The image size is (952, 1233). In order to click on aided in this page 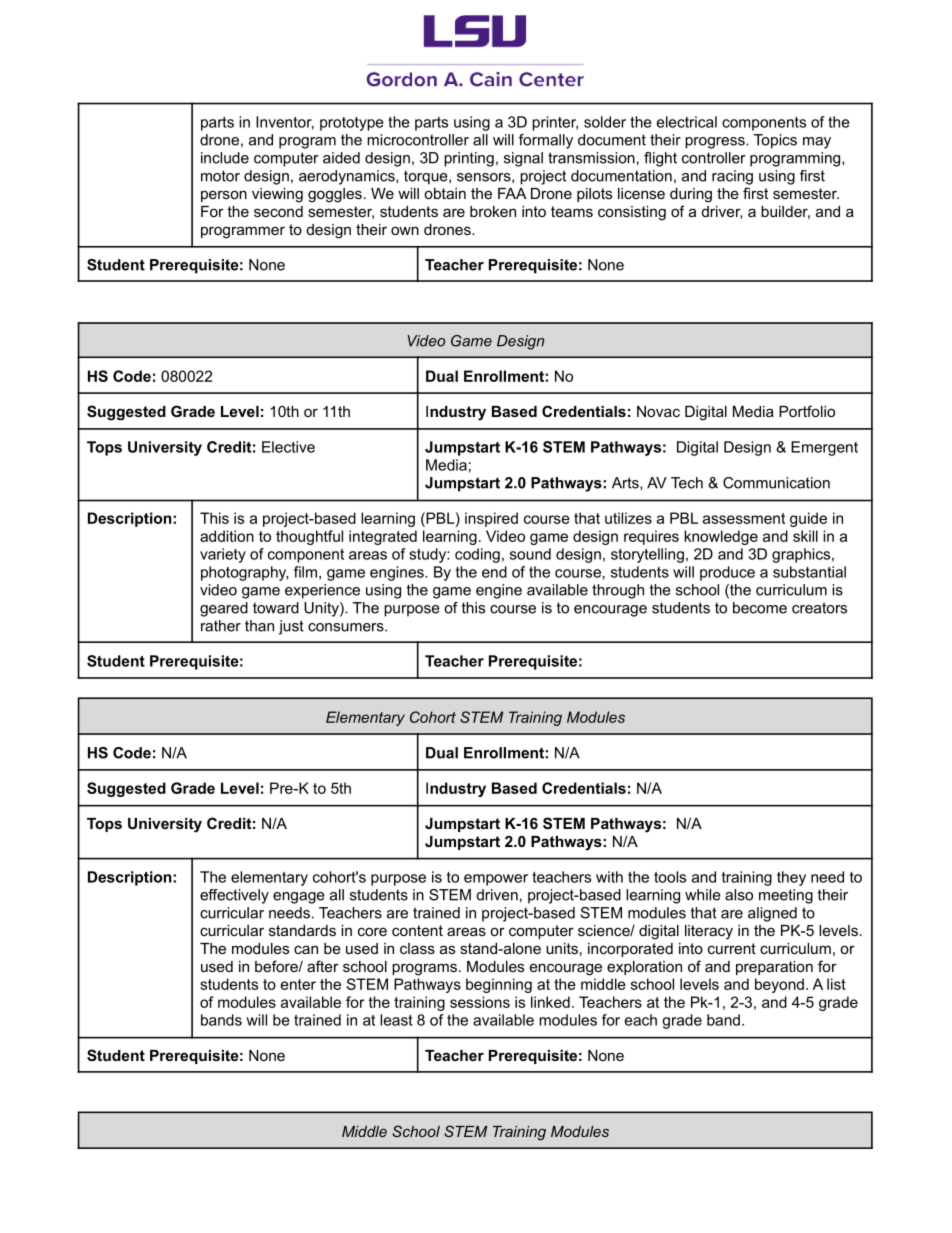, I will do `click(341, 158)`.
